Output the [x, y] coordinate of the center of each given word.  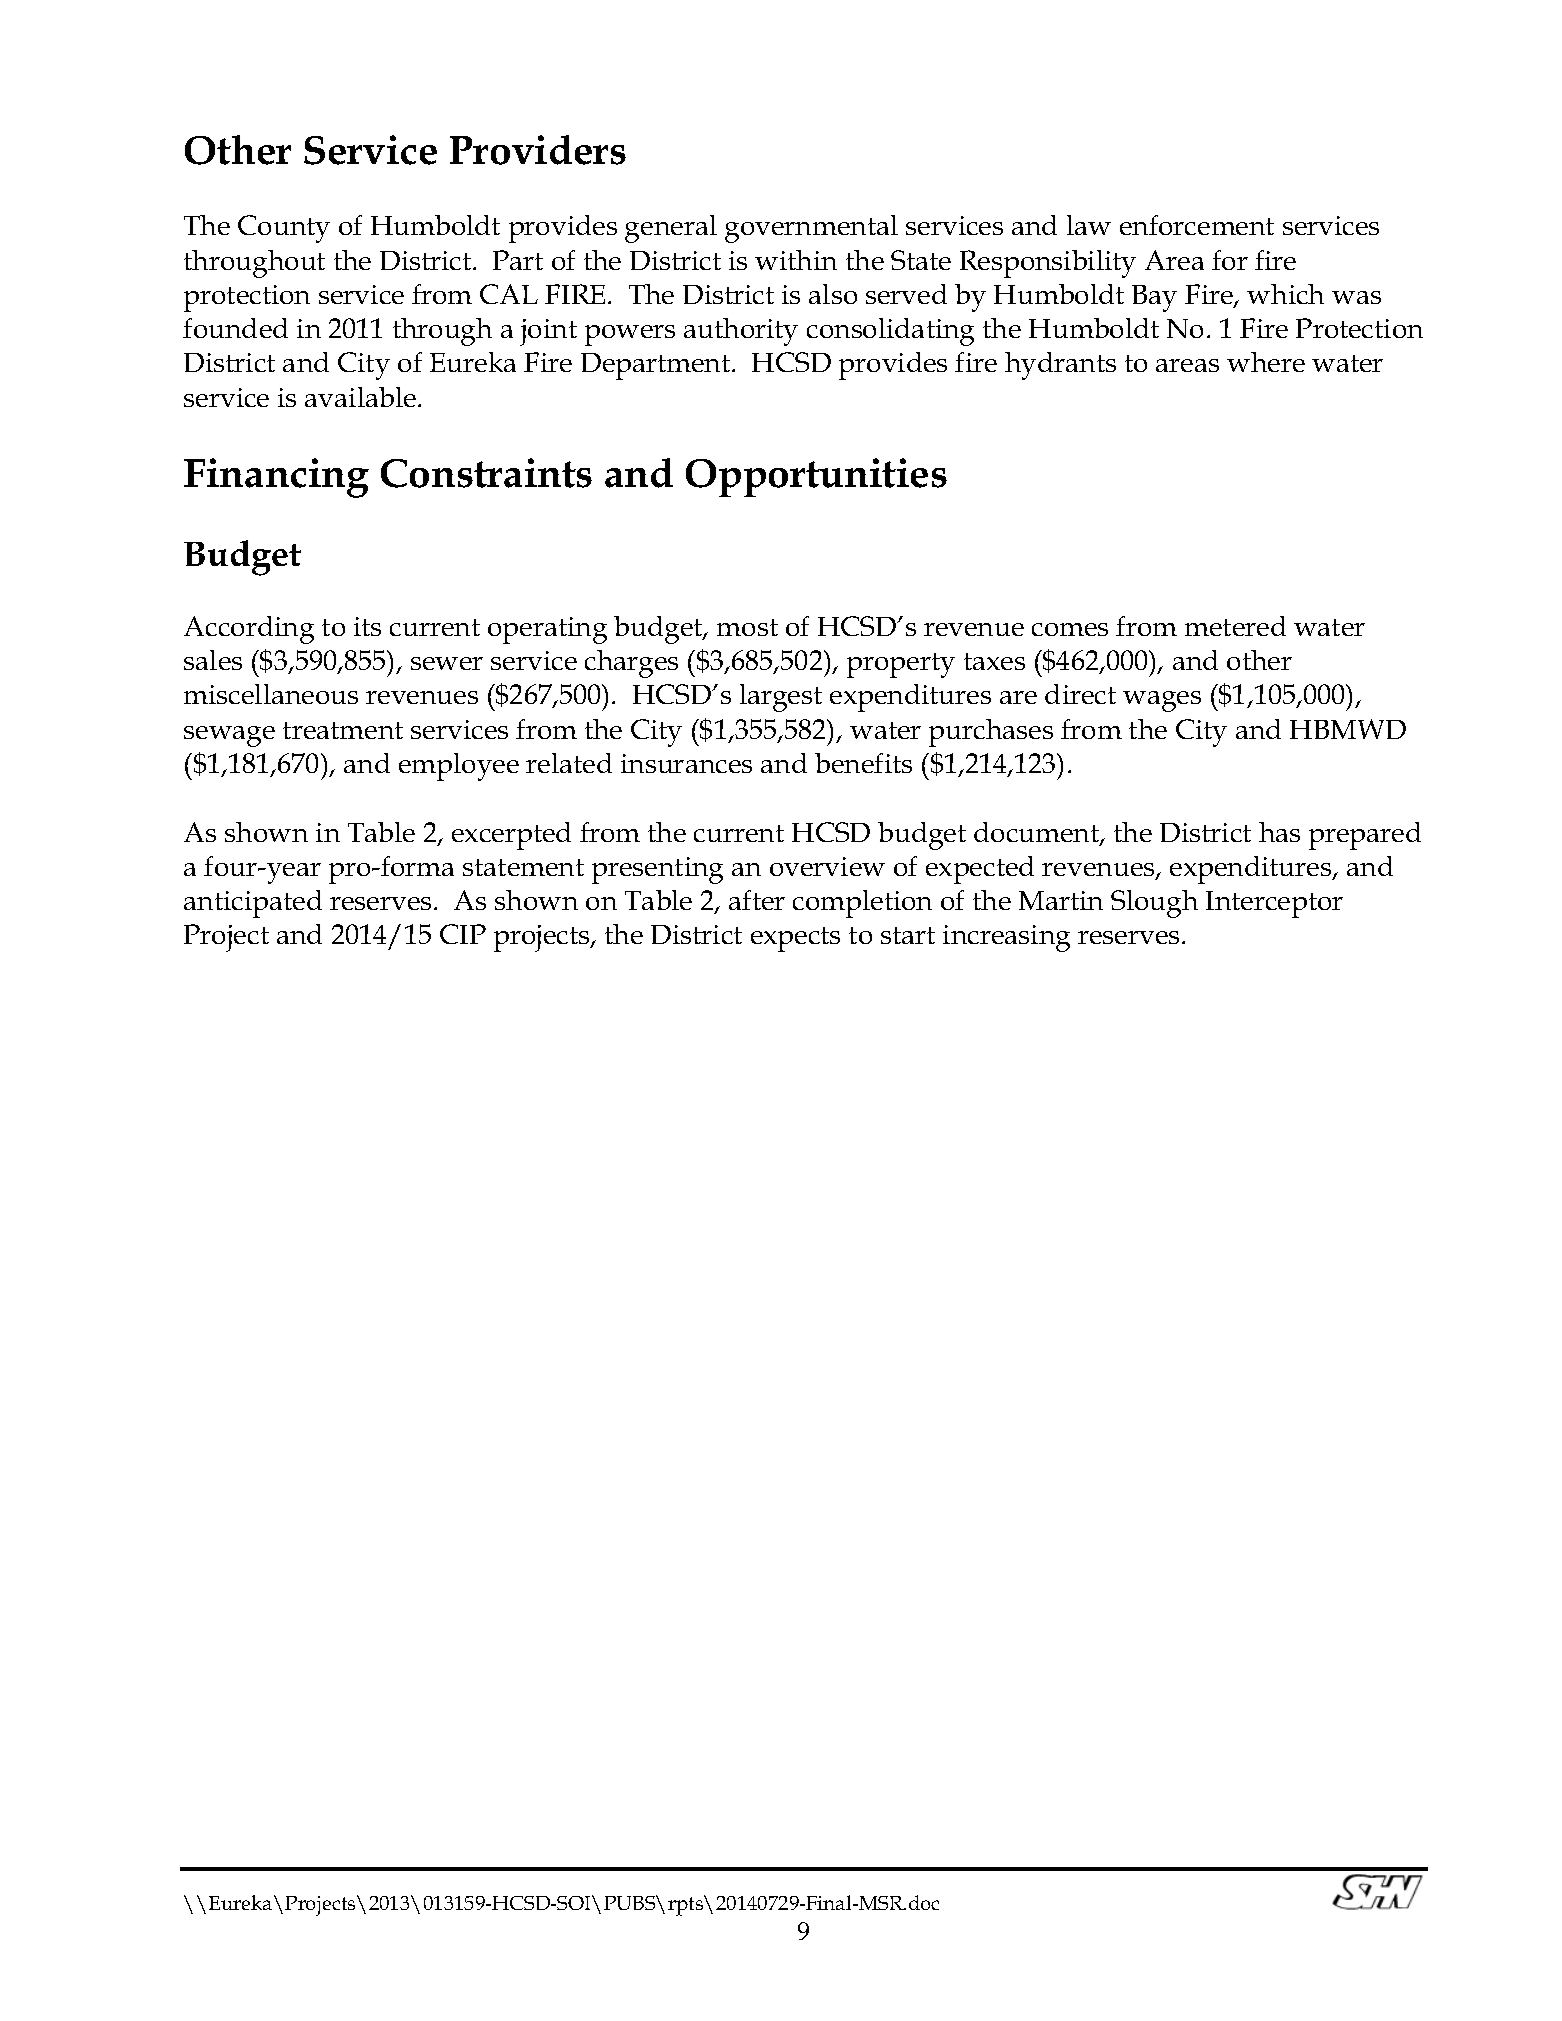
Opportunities [816, 477]
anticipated [253, 904]
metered [1235, 626]
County [284, 229]
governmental [811, 229]
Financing [276, 478]
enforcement [1197, 225]
